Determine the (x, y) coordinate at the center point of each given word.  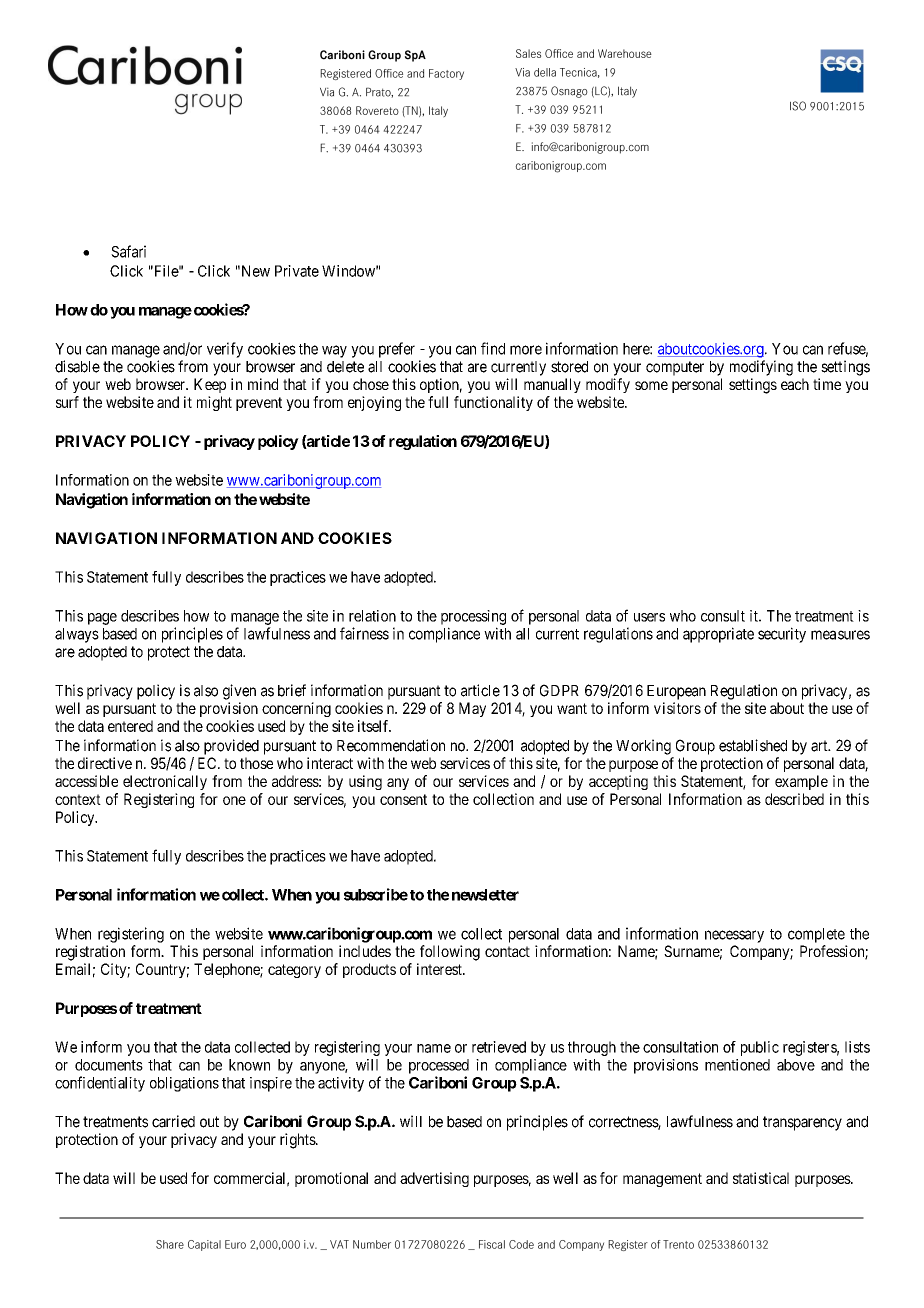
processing (473, 617)
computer (675, 368)
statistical (761, 1178)
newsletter (485, 895)
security (782, 635)
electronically (165, 782)
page (102, 619)
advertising (434, 1179)
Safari (128, 251)
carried (173, 1121)
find (493, 348)
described (794, 799)
